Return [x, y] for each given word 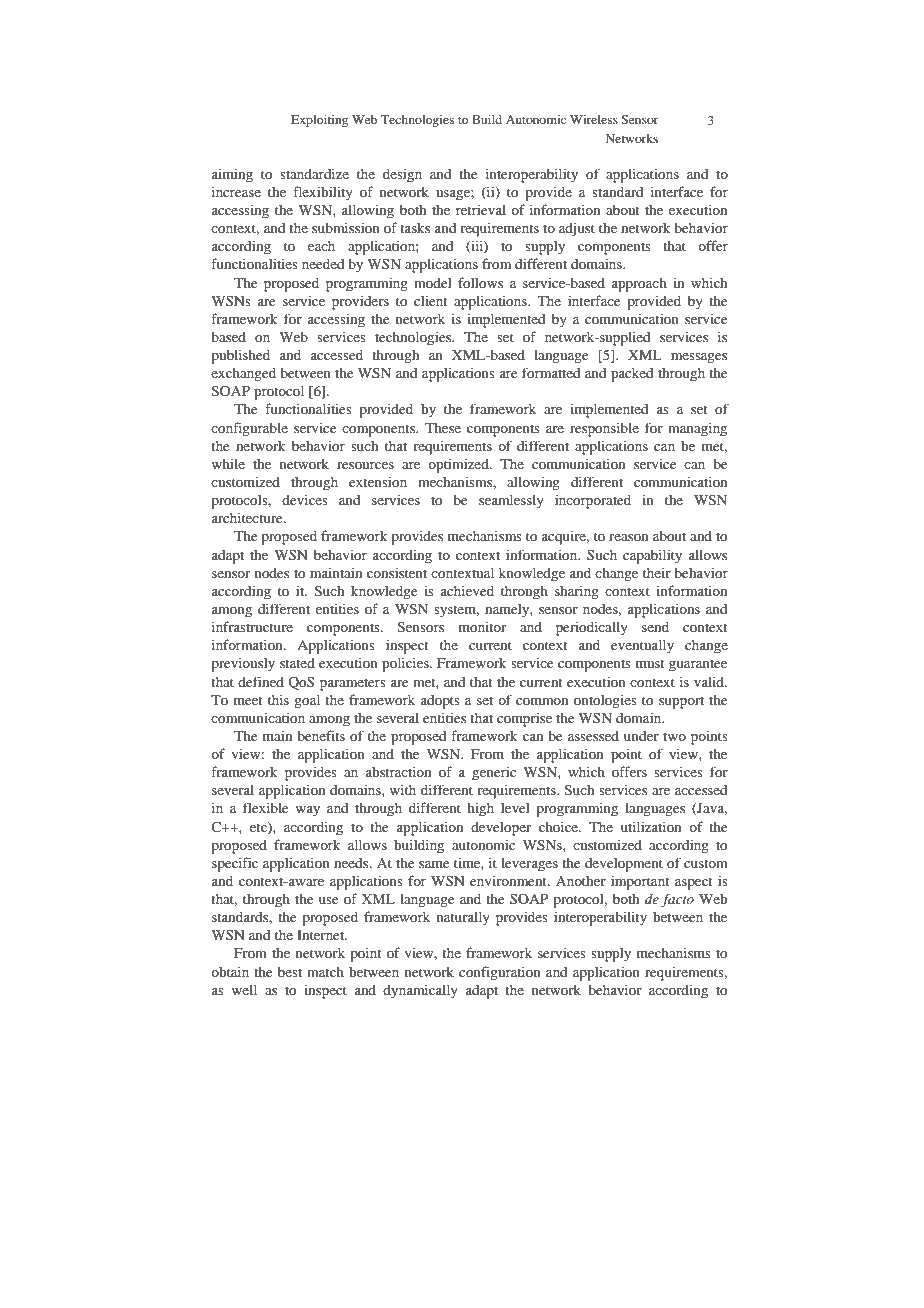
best [290, 972]
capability [652, 556]
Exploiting [319, 121]
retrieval [481, 209]
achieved [467, 590]
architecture [248, 517]
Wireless [594, 119]
